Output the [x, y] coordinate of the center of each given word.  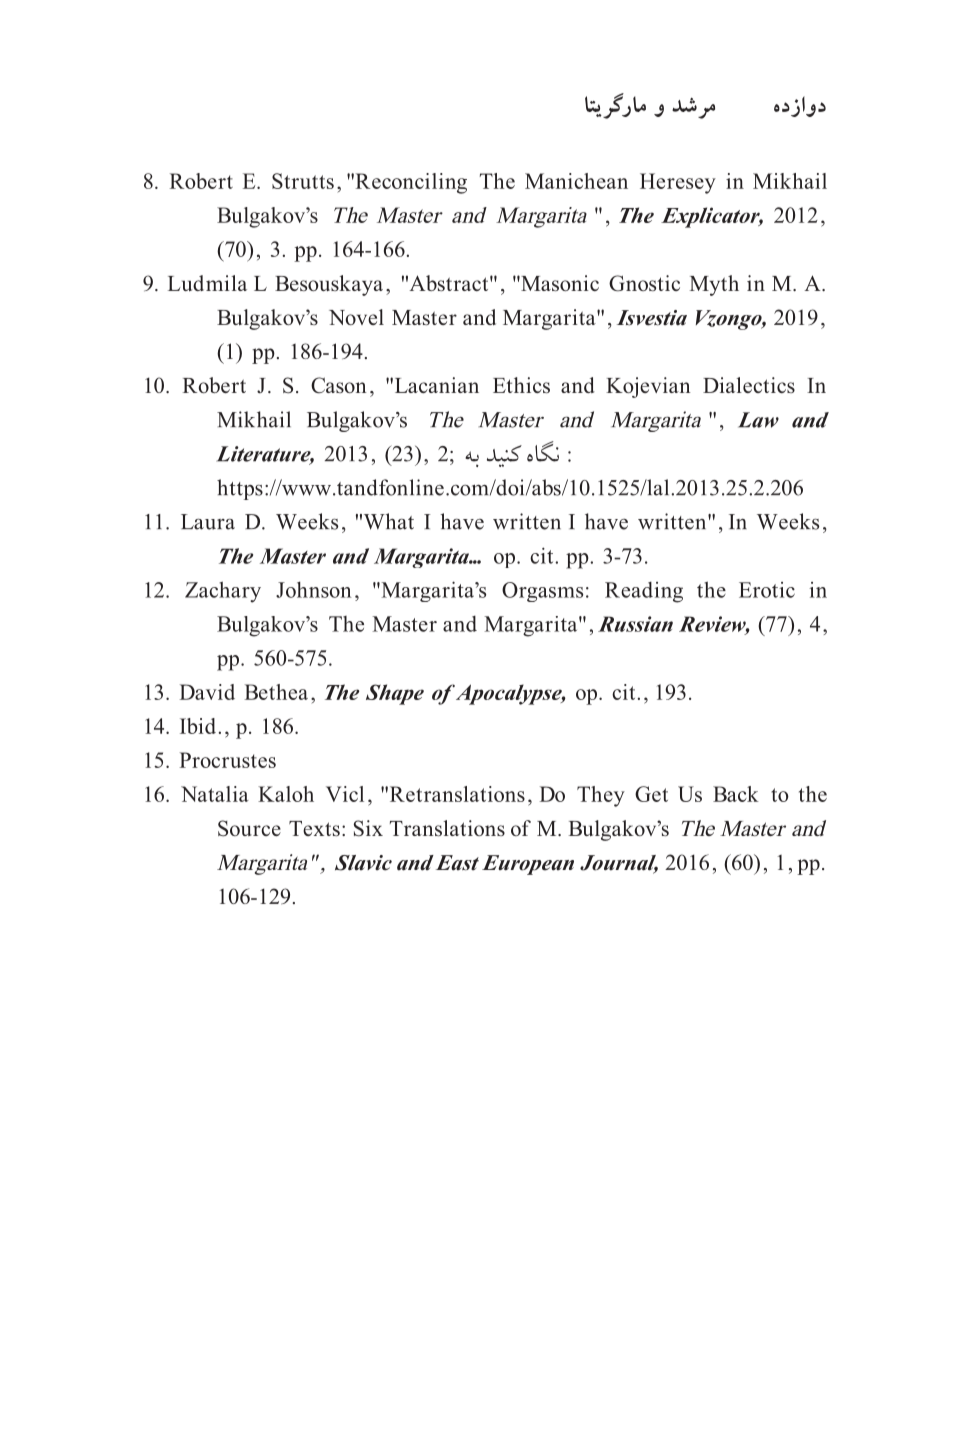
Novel [356, 317]
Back [736, 794]
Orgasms [542, 592]
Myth [714, 285]
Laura [208, 522]
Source [249, 828]
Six [368, 828]
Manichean [576, 181]
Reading [644, 592]
